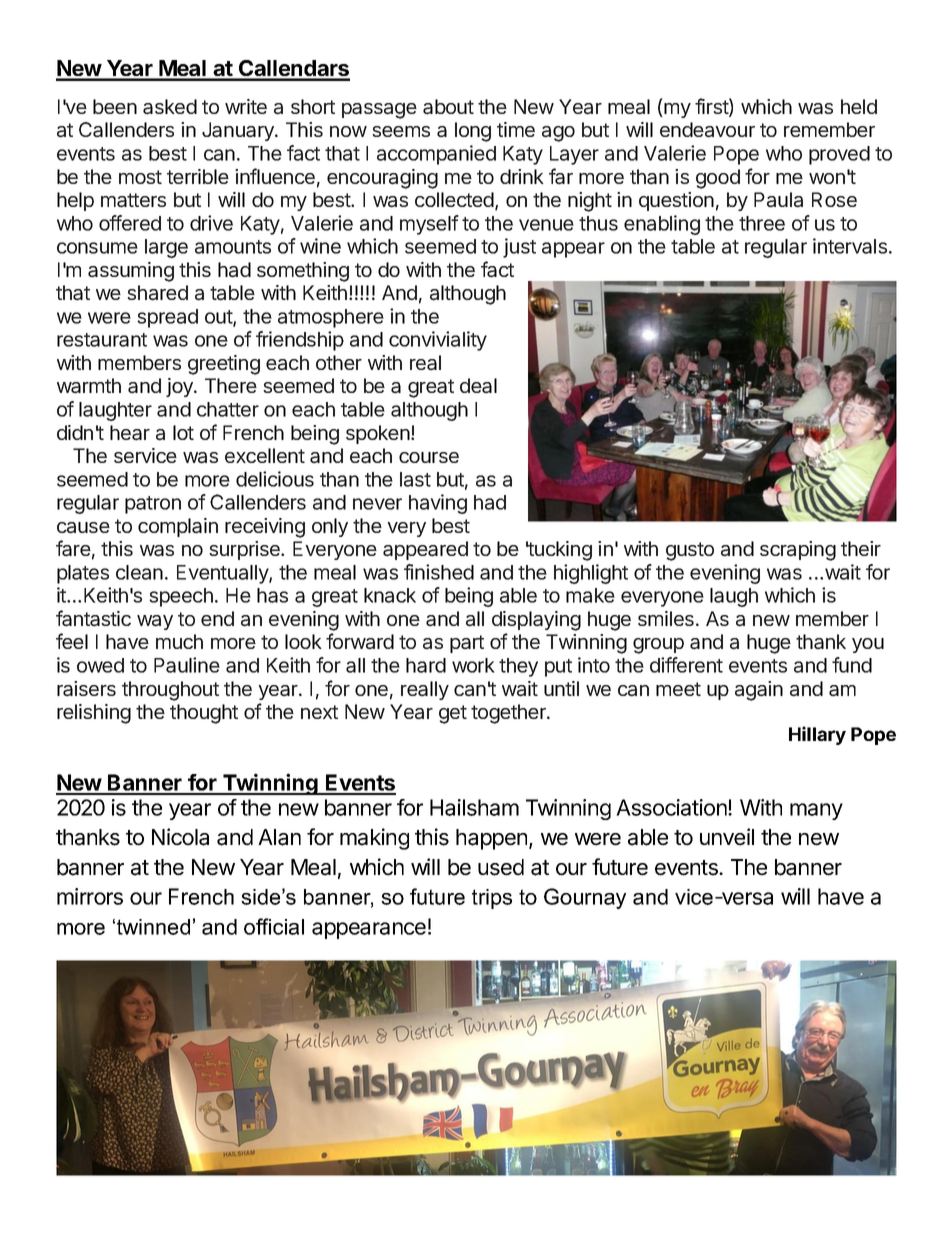 The image size is (952, 1233). Describe the element at coordinates (170, 107) in the screenshot. I see `asked` at that location.
